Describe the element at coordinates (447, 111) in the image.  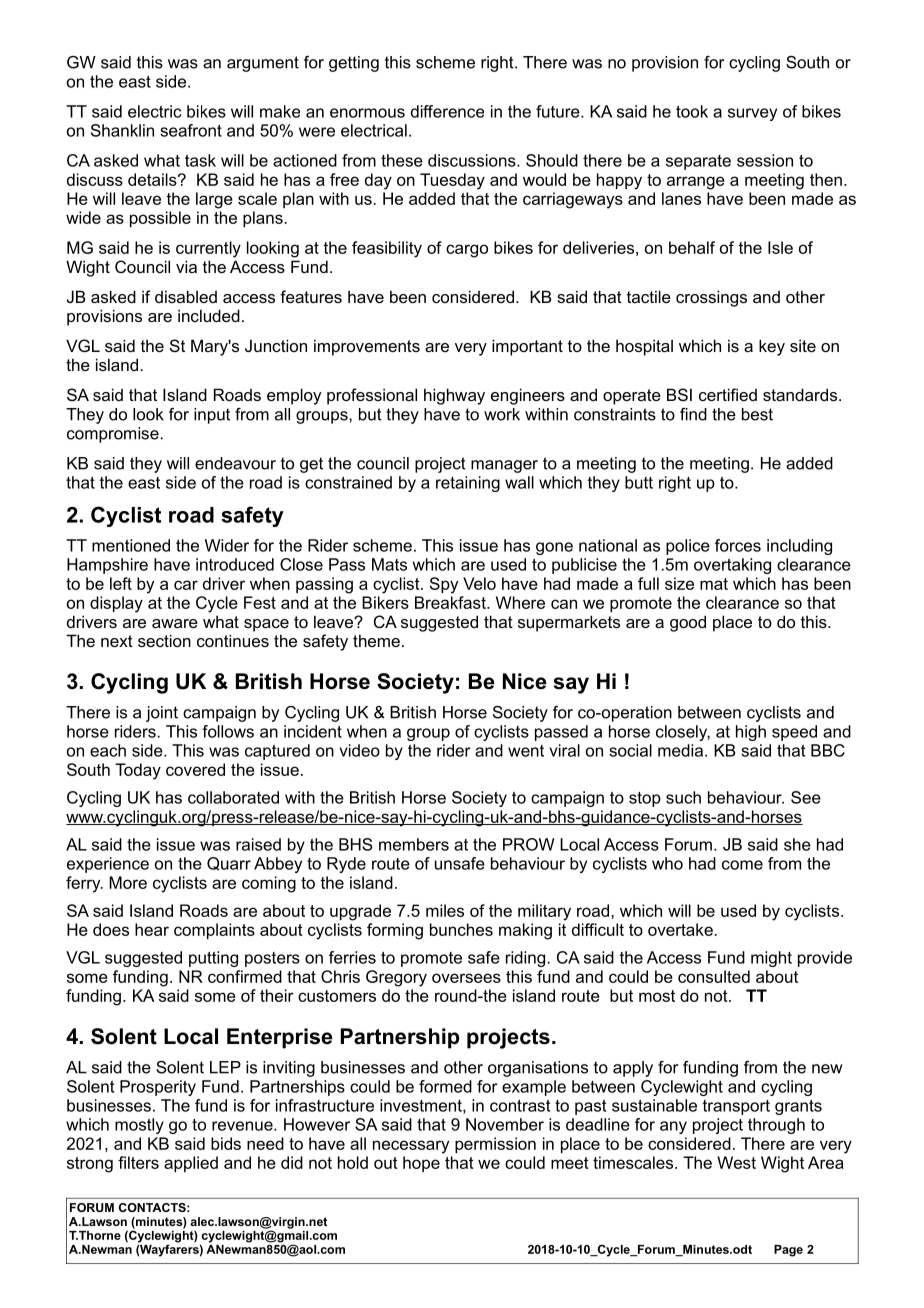
I see `difference` at that location.
